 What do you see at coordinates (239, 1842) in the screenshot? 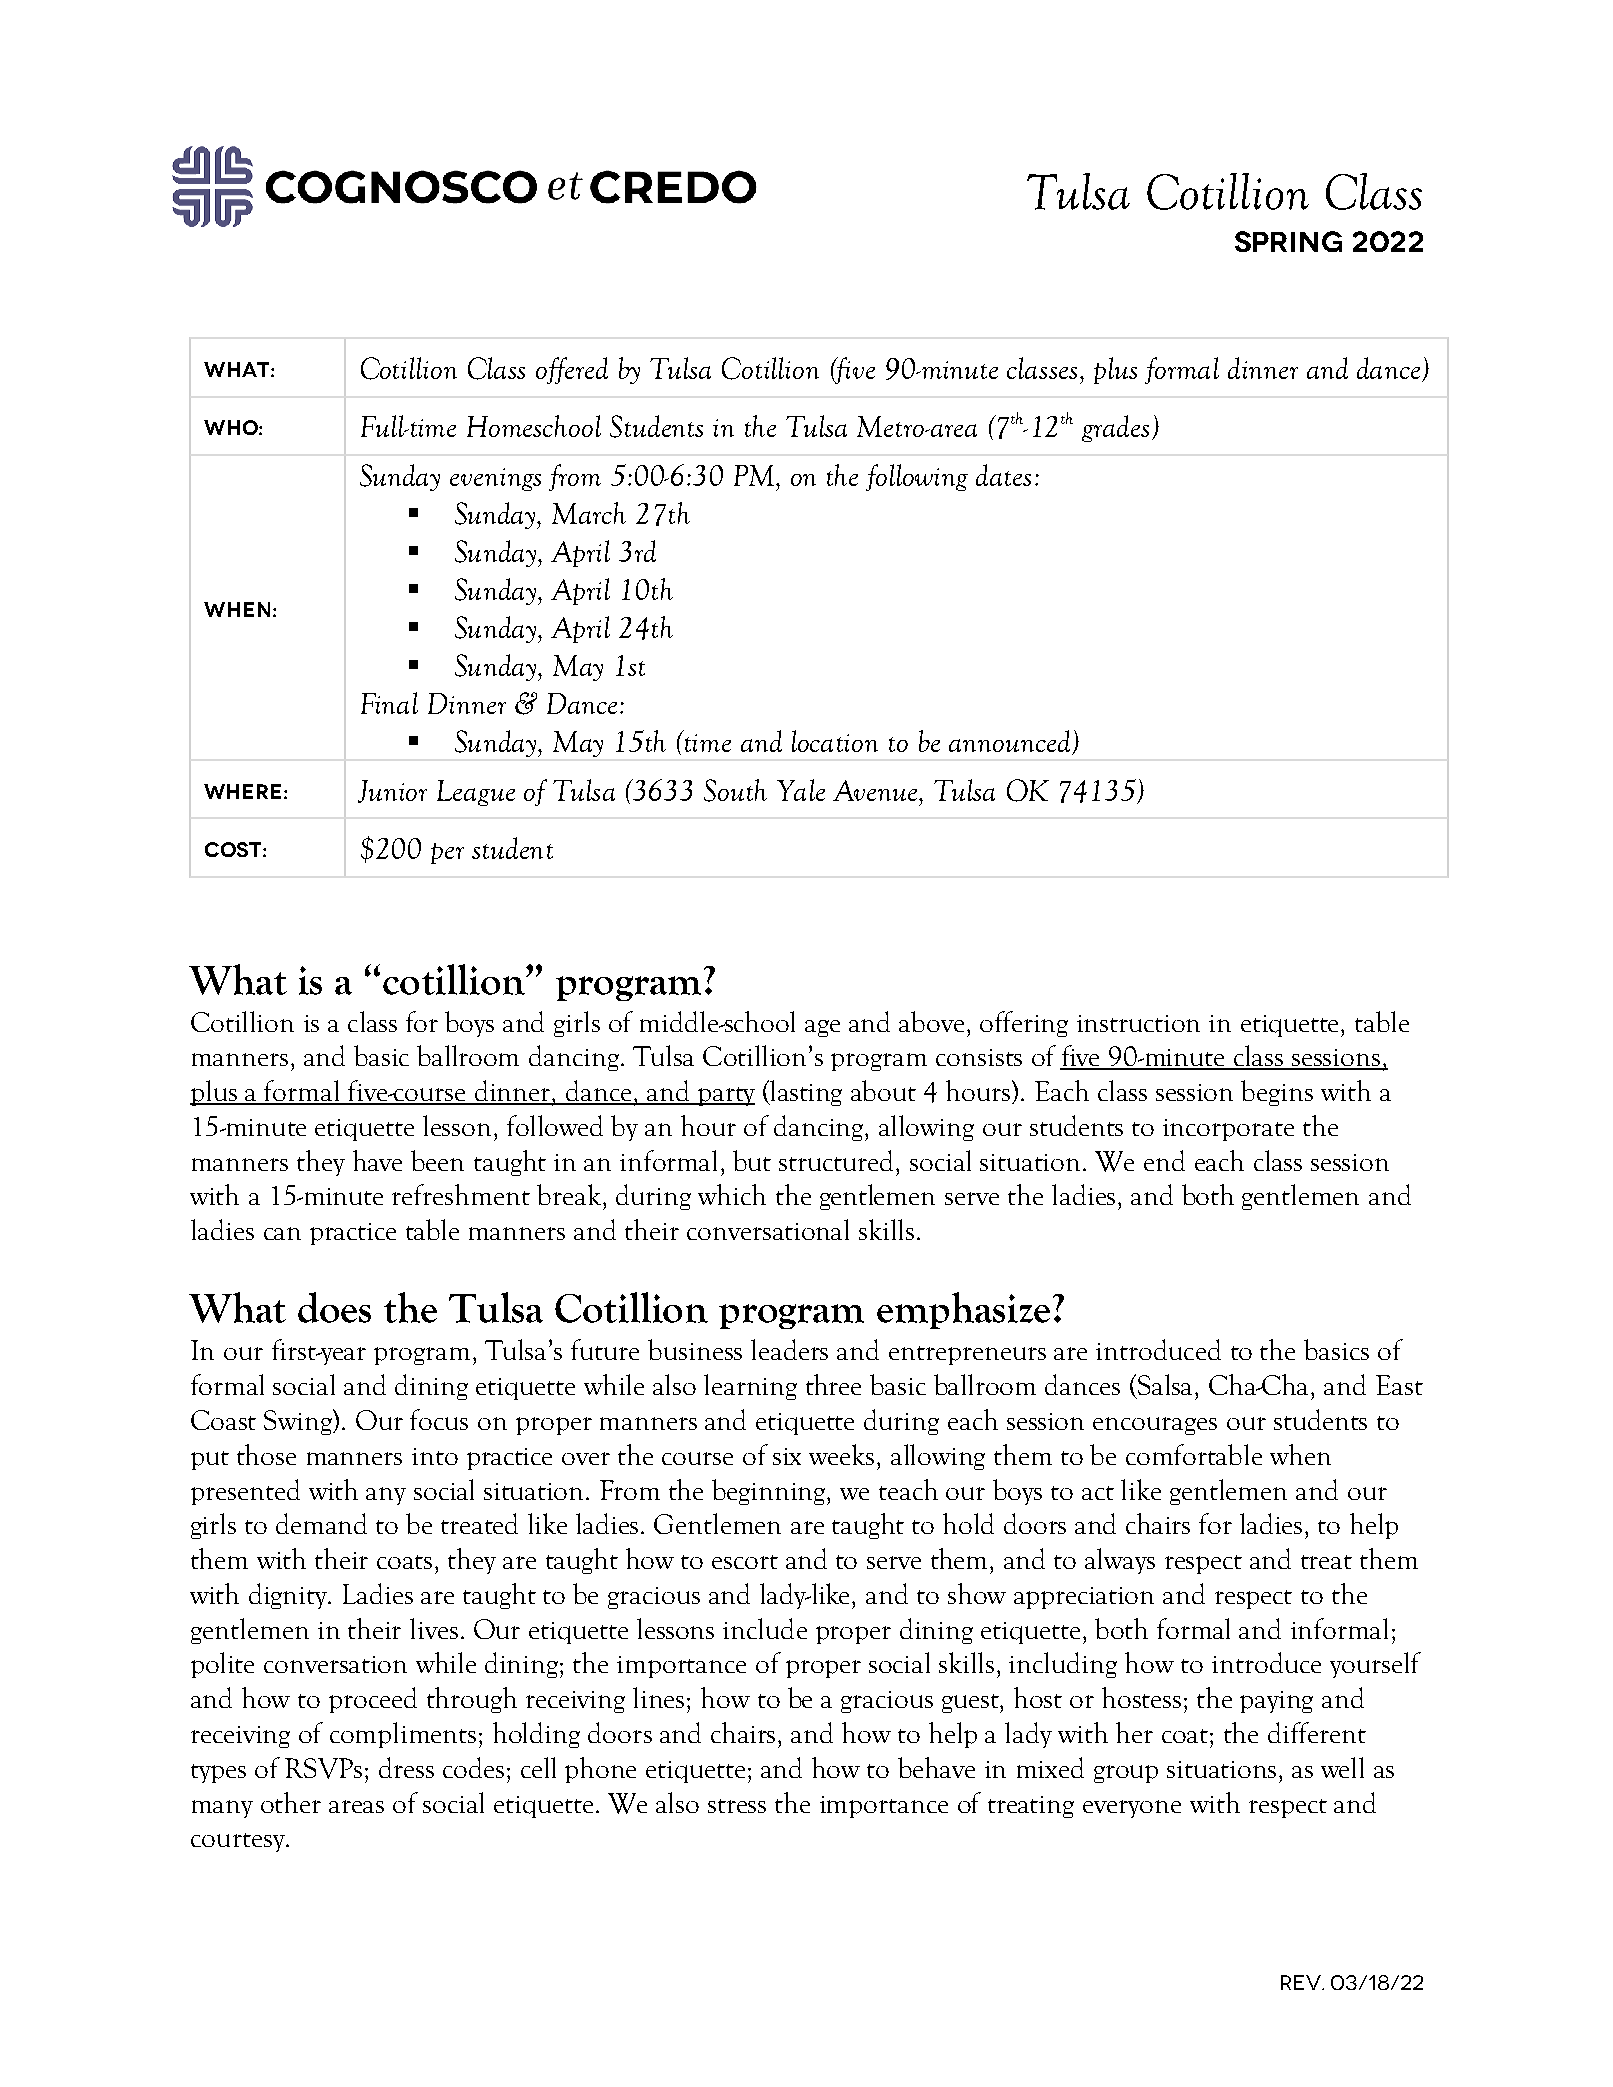
I see `courtesy` at bounding box center [239, 1842].
